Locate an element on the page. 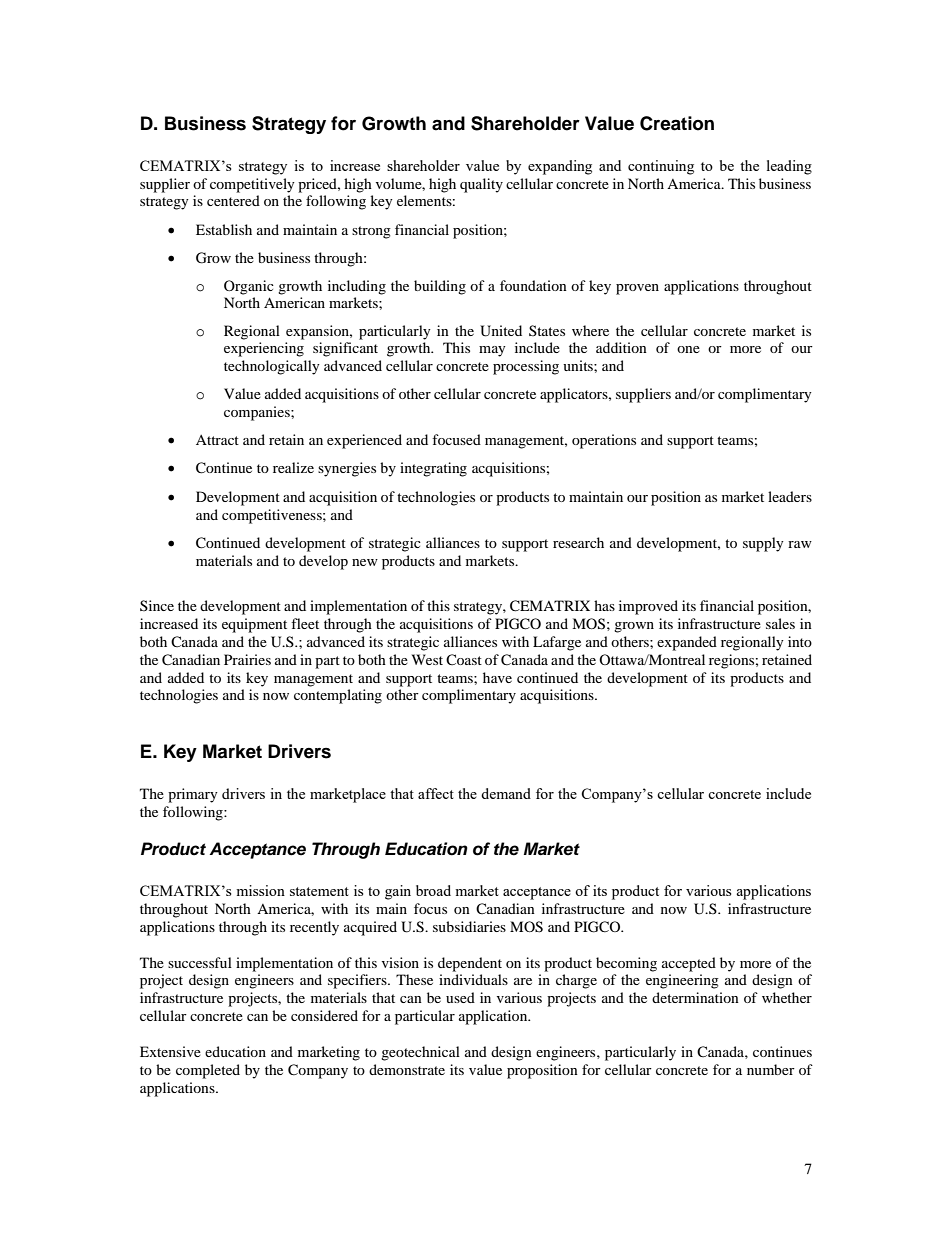 This image has width=952, height=1233. Creation is located at coordinates (677, 123).
